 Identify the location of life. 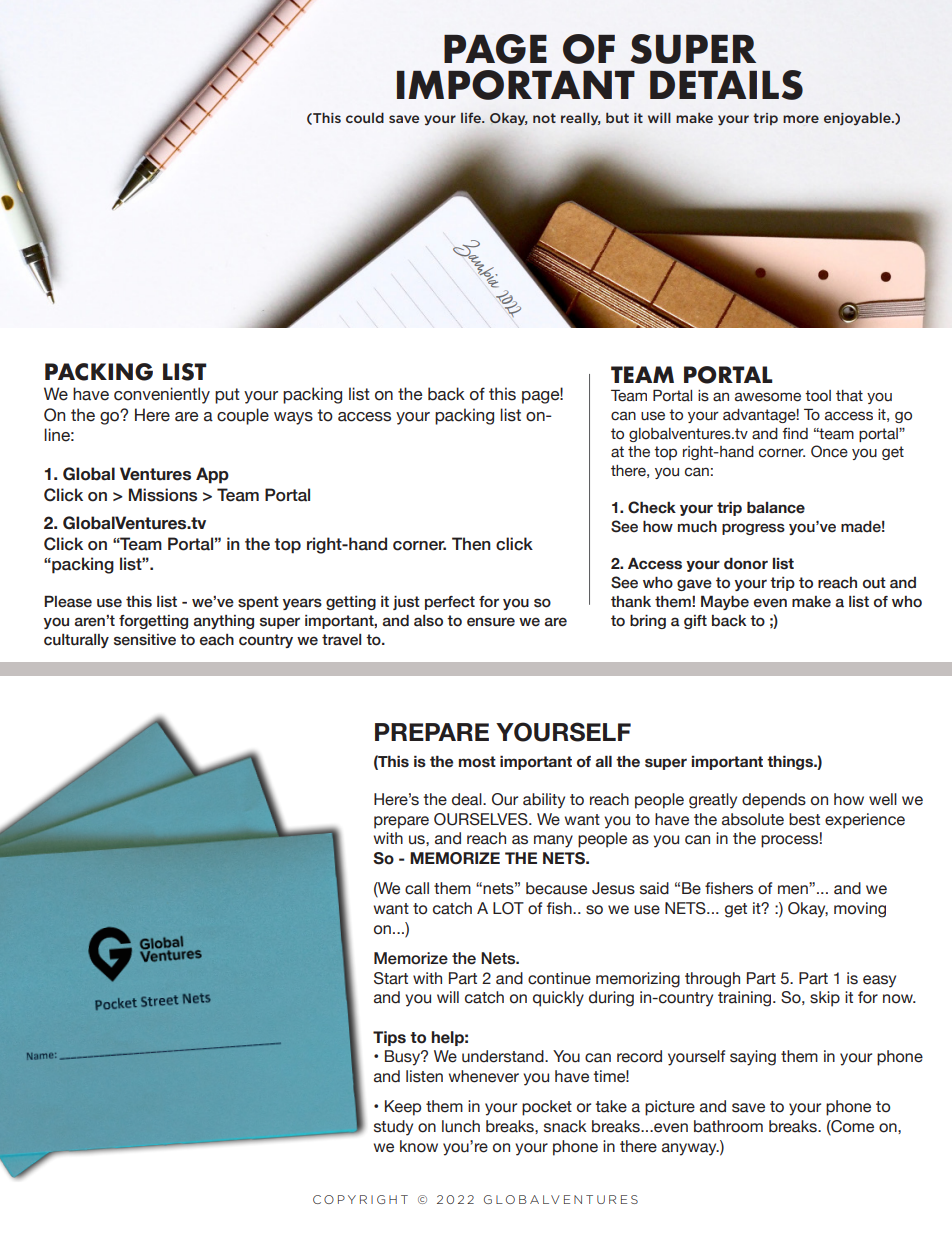
(472, 117).
